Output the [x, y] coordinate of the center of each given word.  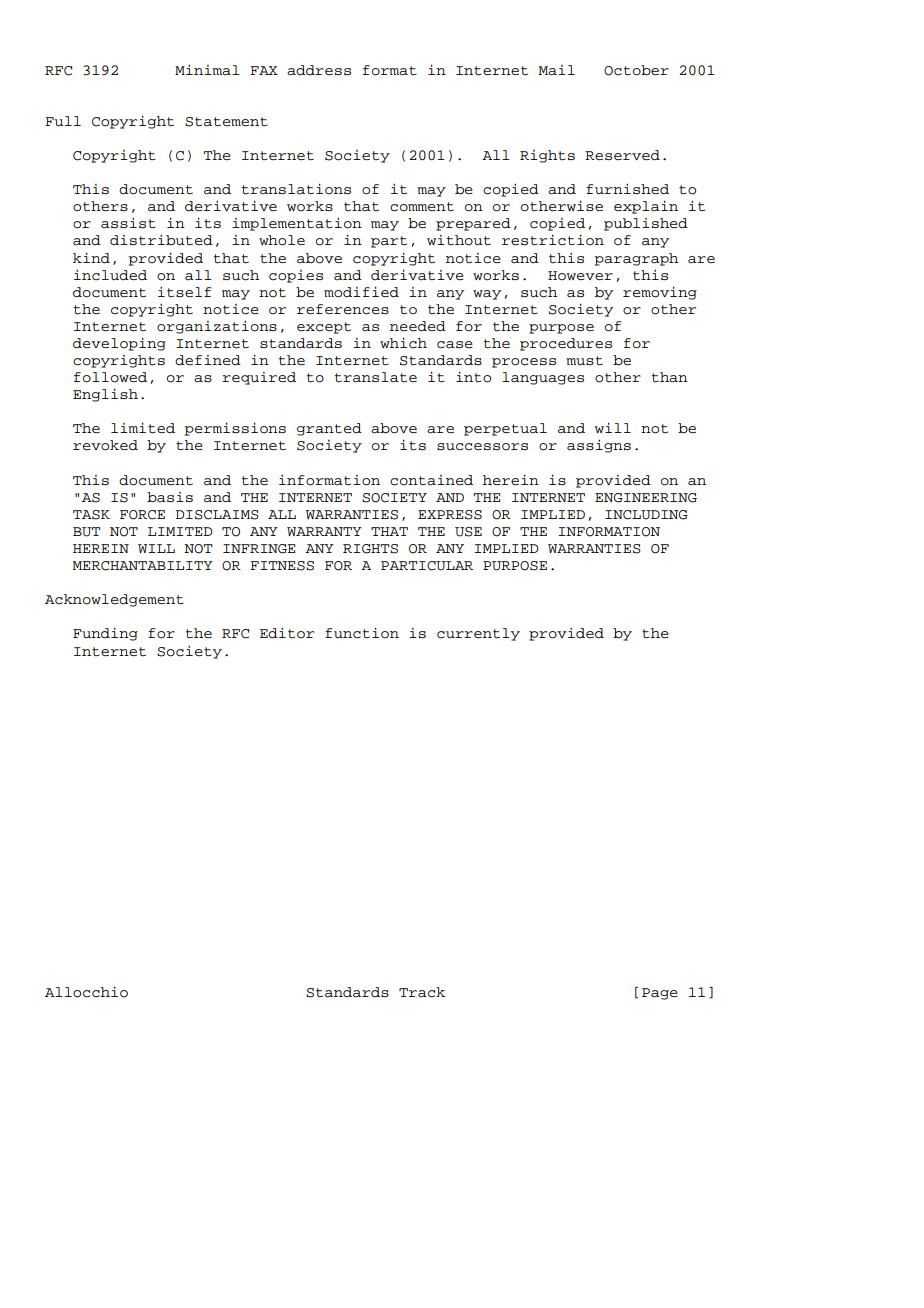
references [343, 309]
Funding [105, 634]
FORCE [142, 515]
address [319, 70]
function [362, 633]
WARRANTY [324, 531]
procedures [566, 344]
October [636, 70]
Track [422, 992]
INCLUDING [646, 515]
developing [119, 344]
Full [63, 121]
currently [478, 634]
